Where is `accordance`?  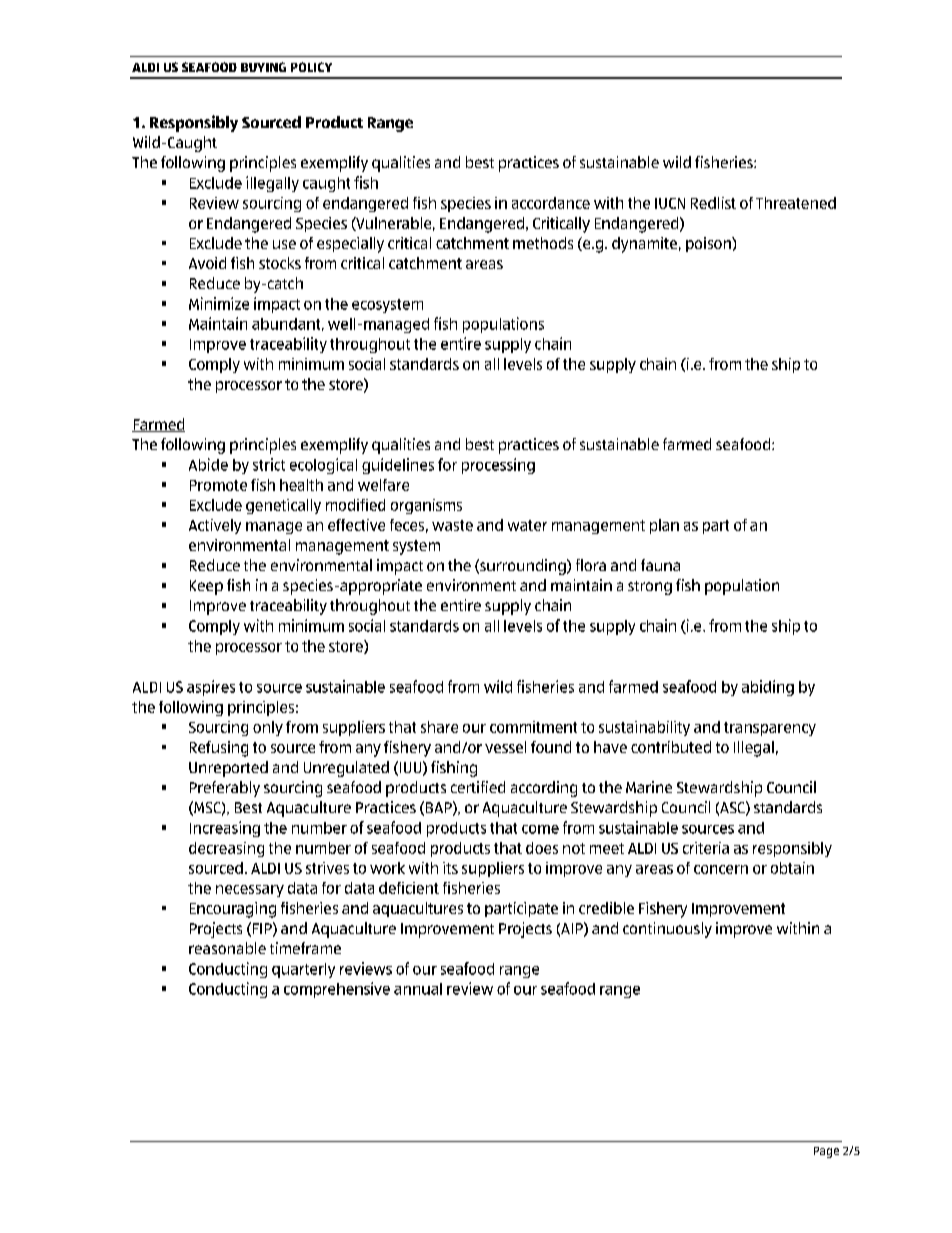 accordance is located at coordinates (551, 203).
